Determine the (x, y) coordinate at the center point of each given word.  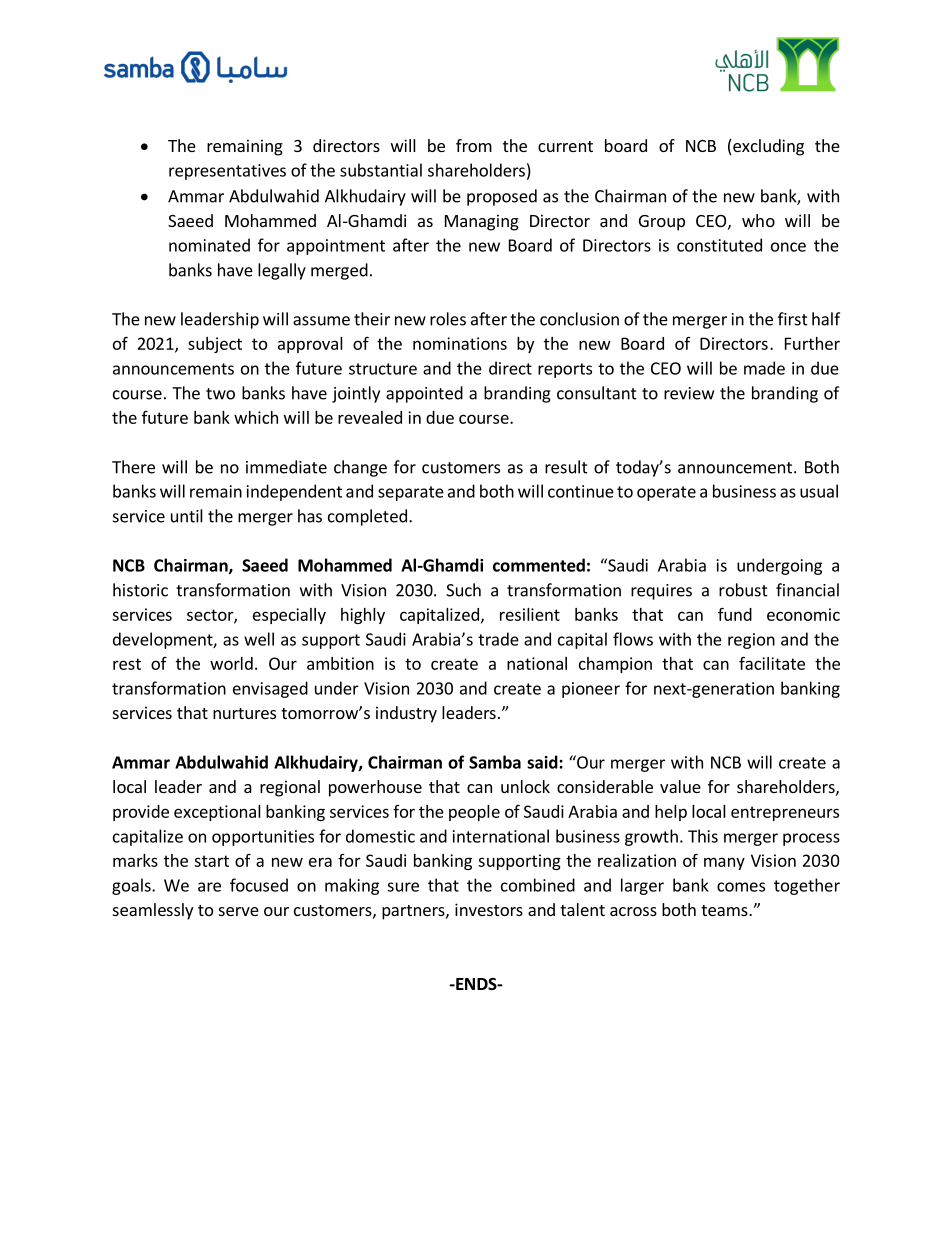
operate (666, 493)
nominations (460, 343)
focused (259, 885)
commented (539, 565)
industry (406, 714)
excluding (767, 147)
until (187, 516)
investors (489, 909)
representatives (227, 172)
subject (215, 345)
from (474, 145)
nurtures (244, 713)
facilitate (772, 663)
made (764, 368)
